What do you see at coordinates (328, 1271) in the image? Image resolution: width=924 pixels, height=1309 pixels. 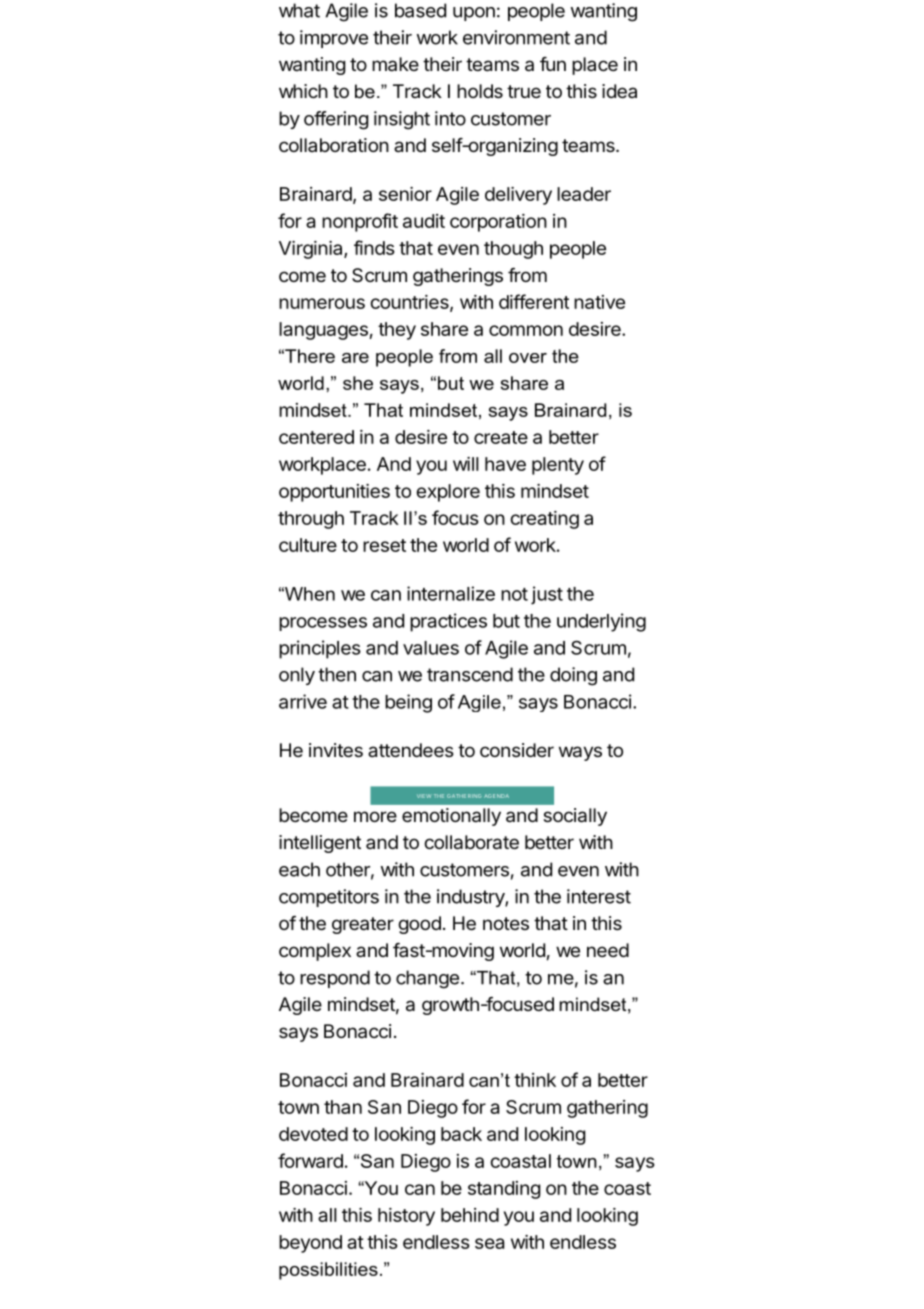 I see `possibilities` at bounding box center [328, 1271].
